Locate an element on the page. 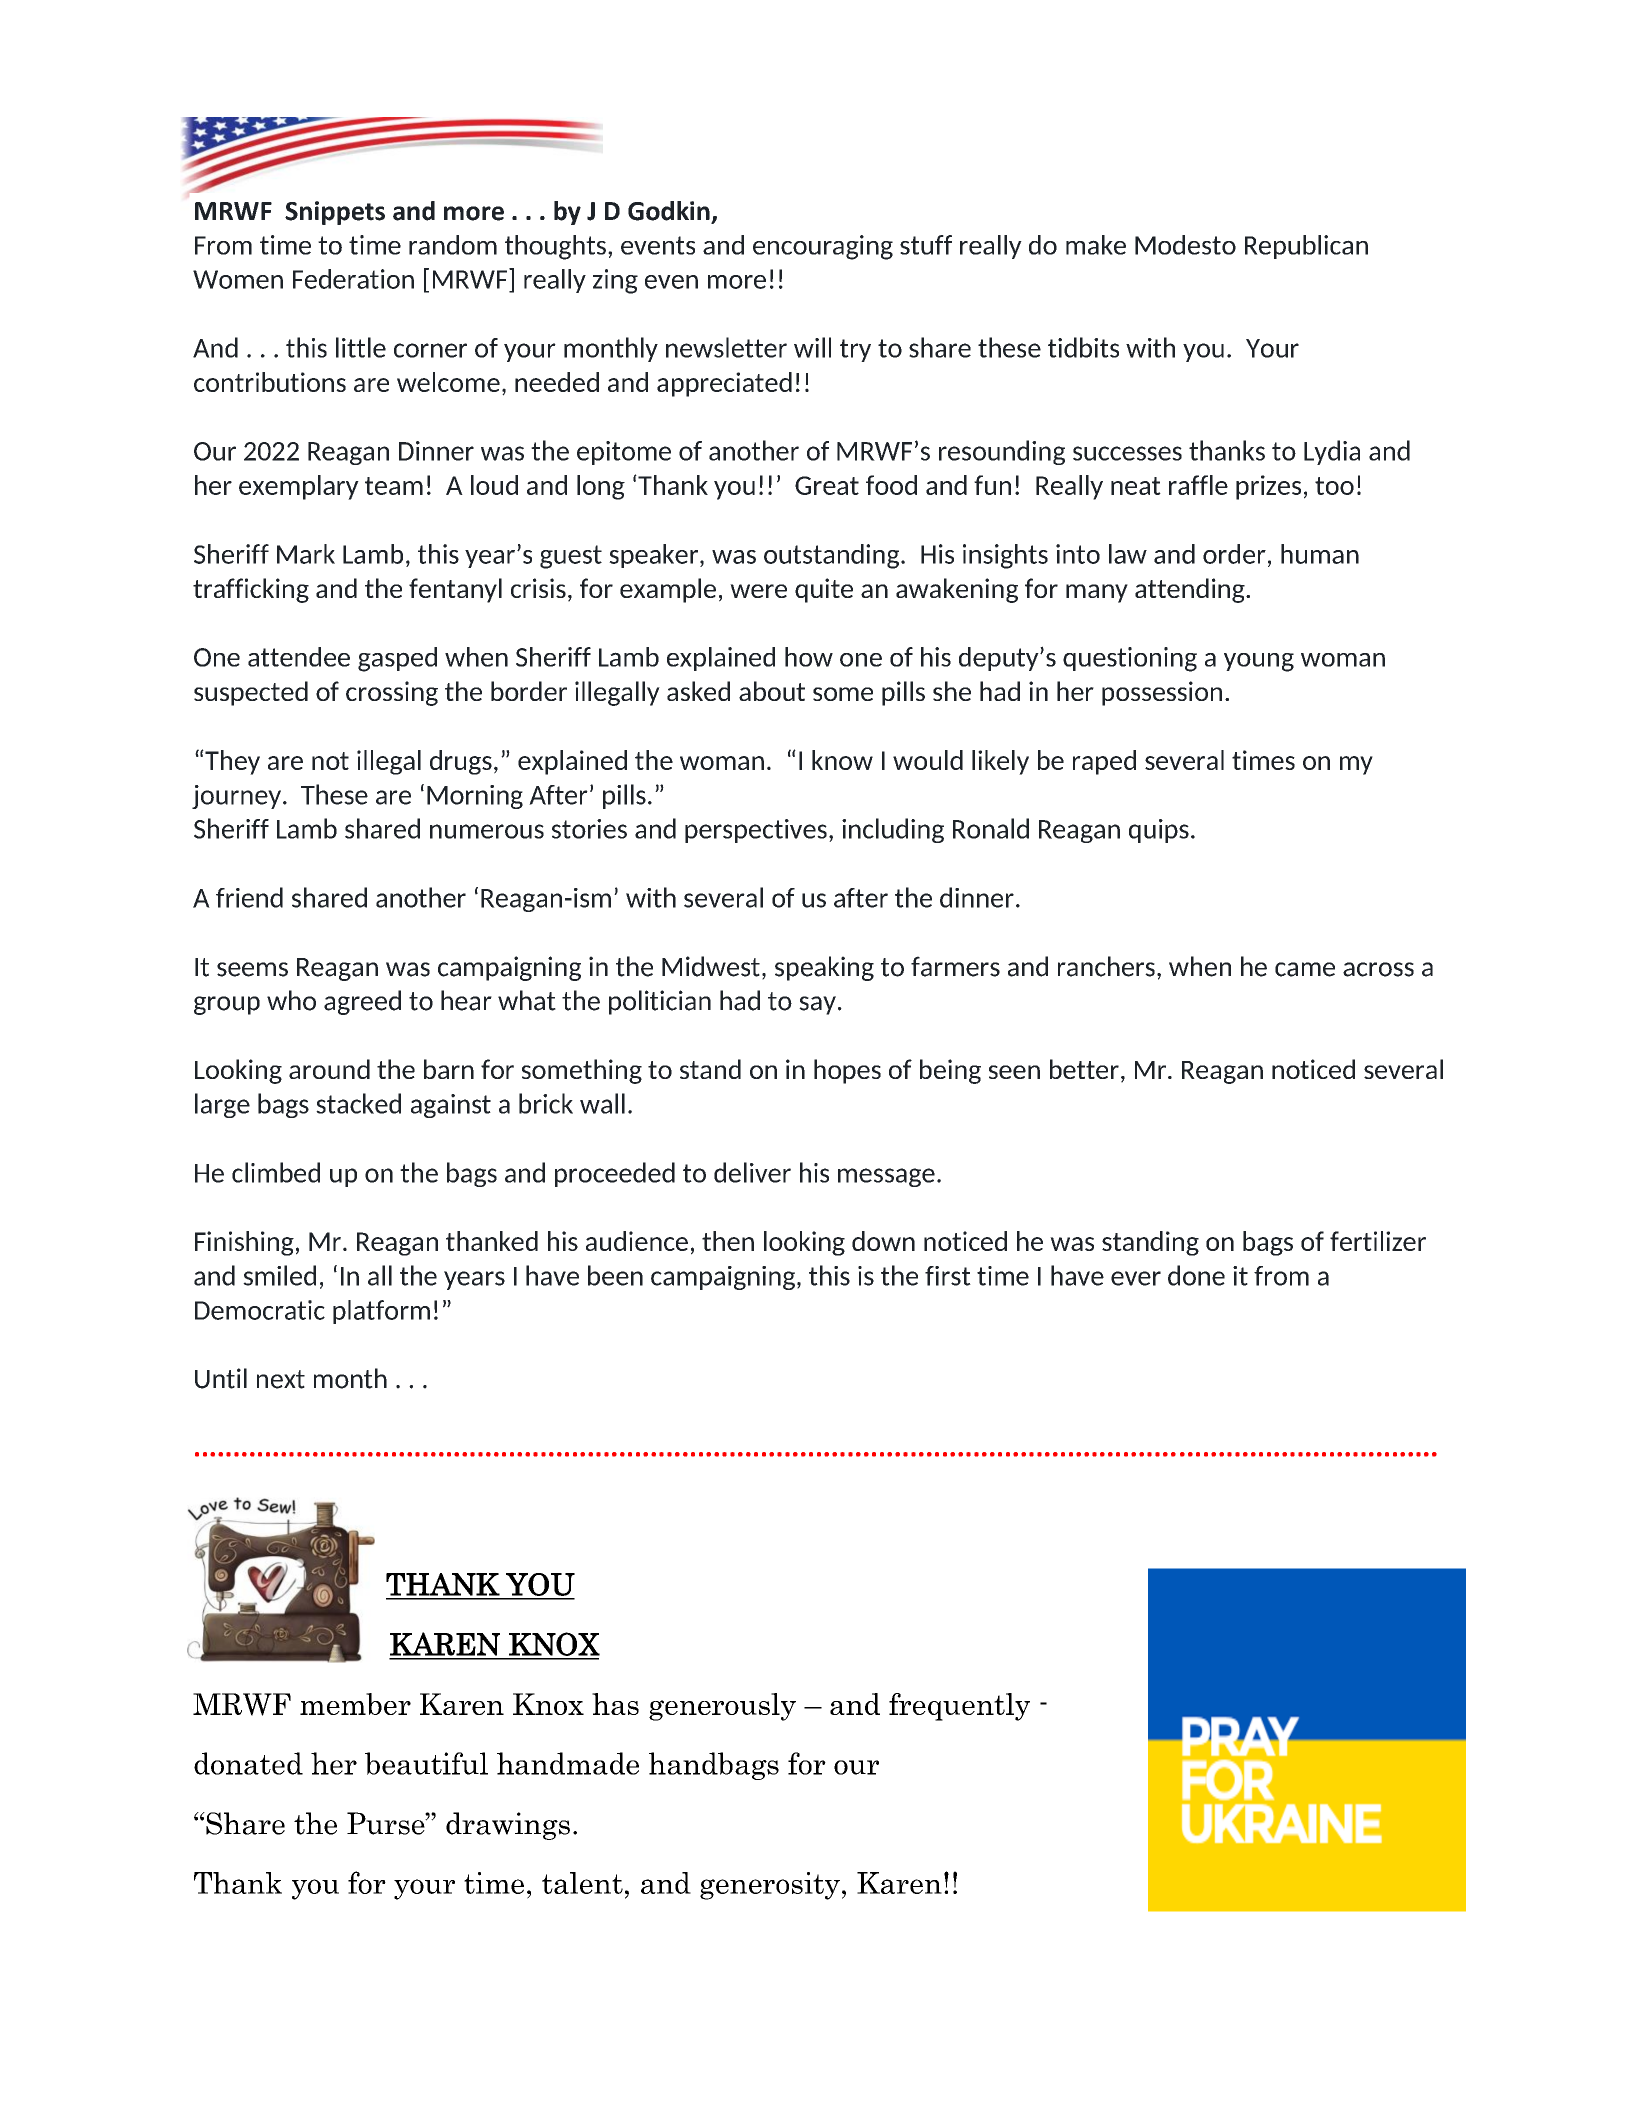  how is located at coordinates (809, 657).
